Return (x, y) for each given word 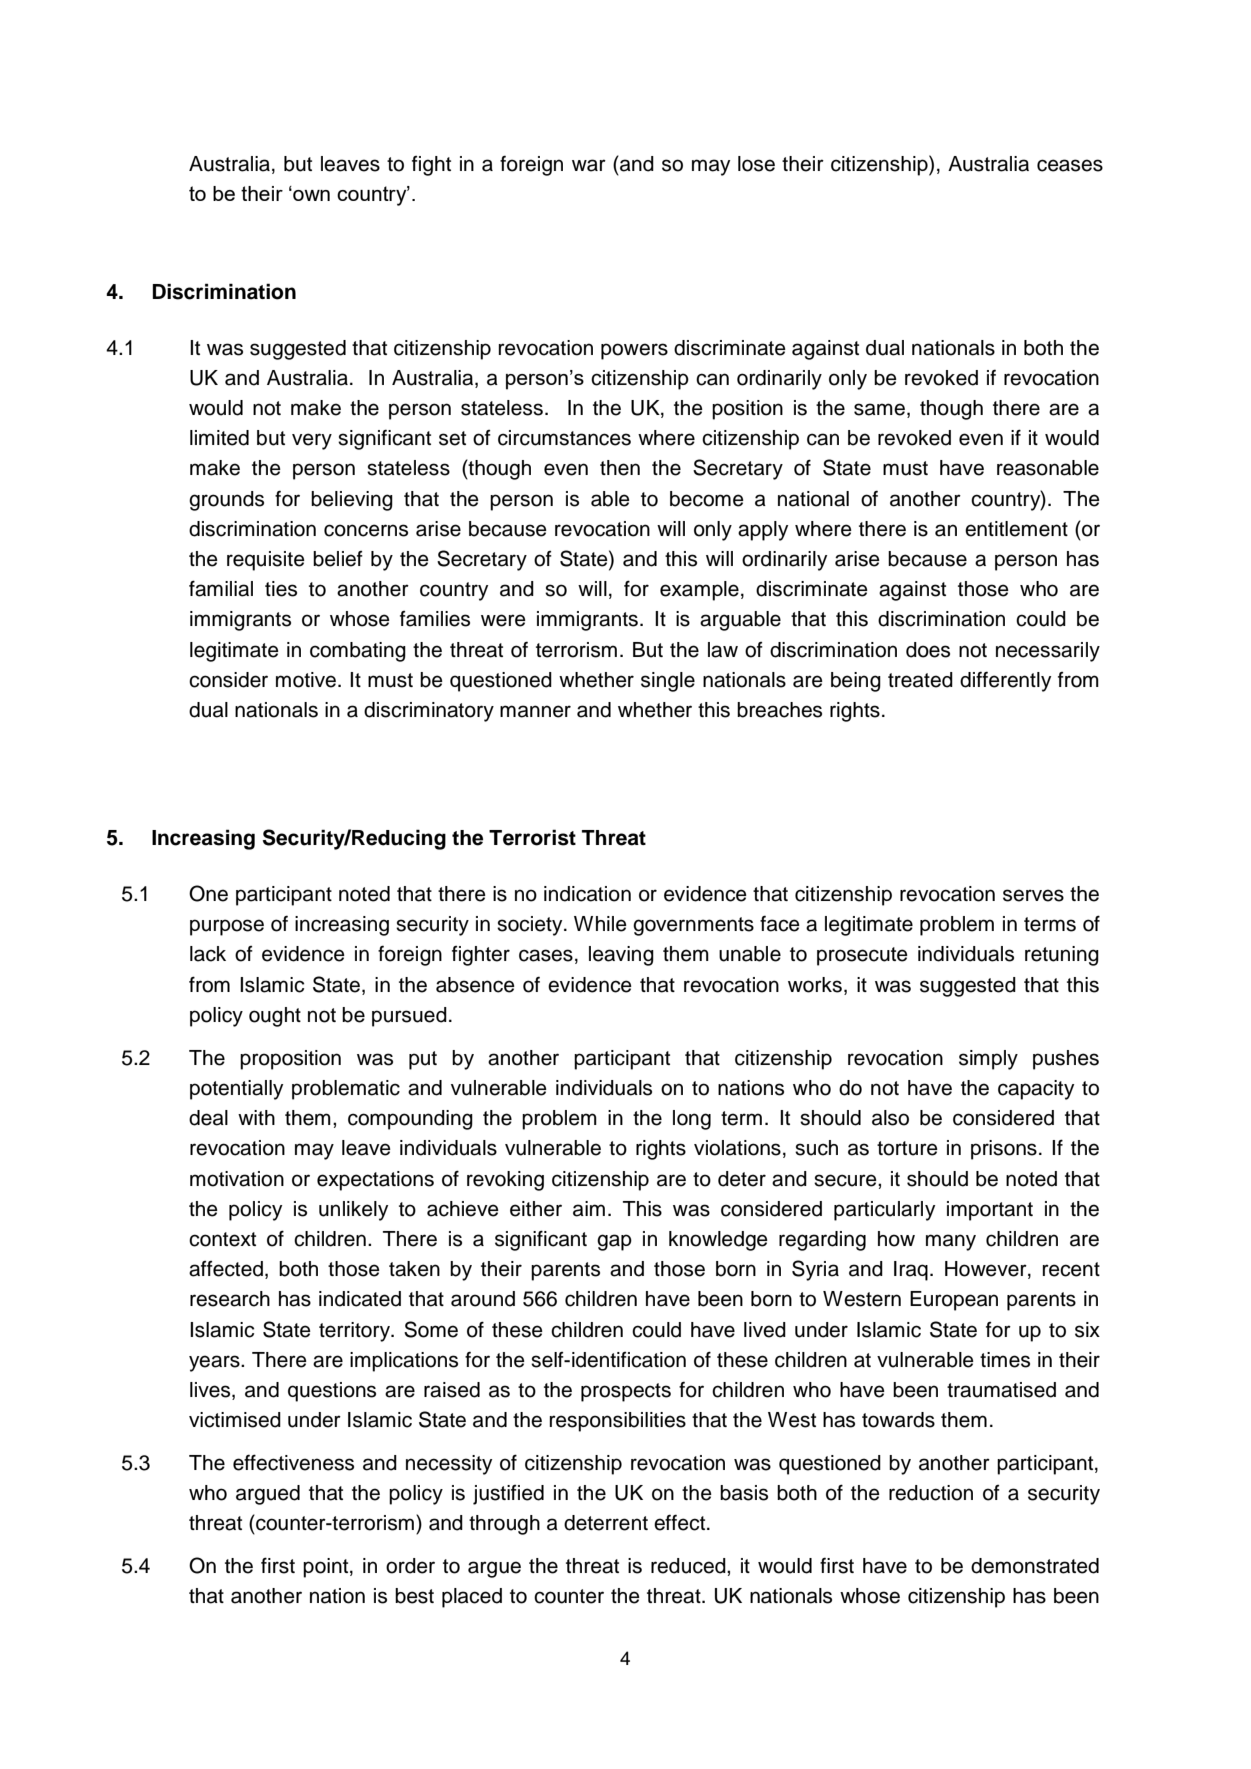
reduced (689, 1566)
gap (614, 1242)
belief (338, 559)
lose (756, 164)
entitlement (1016, 529)
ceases (1070, 165)
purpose (227, 927)
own (310, 195)
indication (587, 894)
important (990, 1211)
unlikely (353, 1211)
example (699, 591)
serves (1033, 895)
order (410, 1566)
